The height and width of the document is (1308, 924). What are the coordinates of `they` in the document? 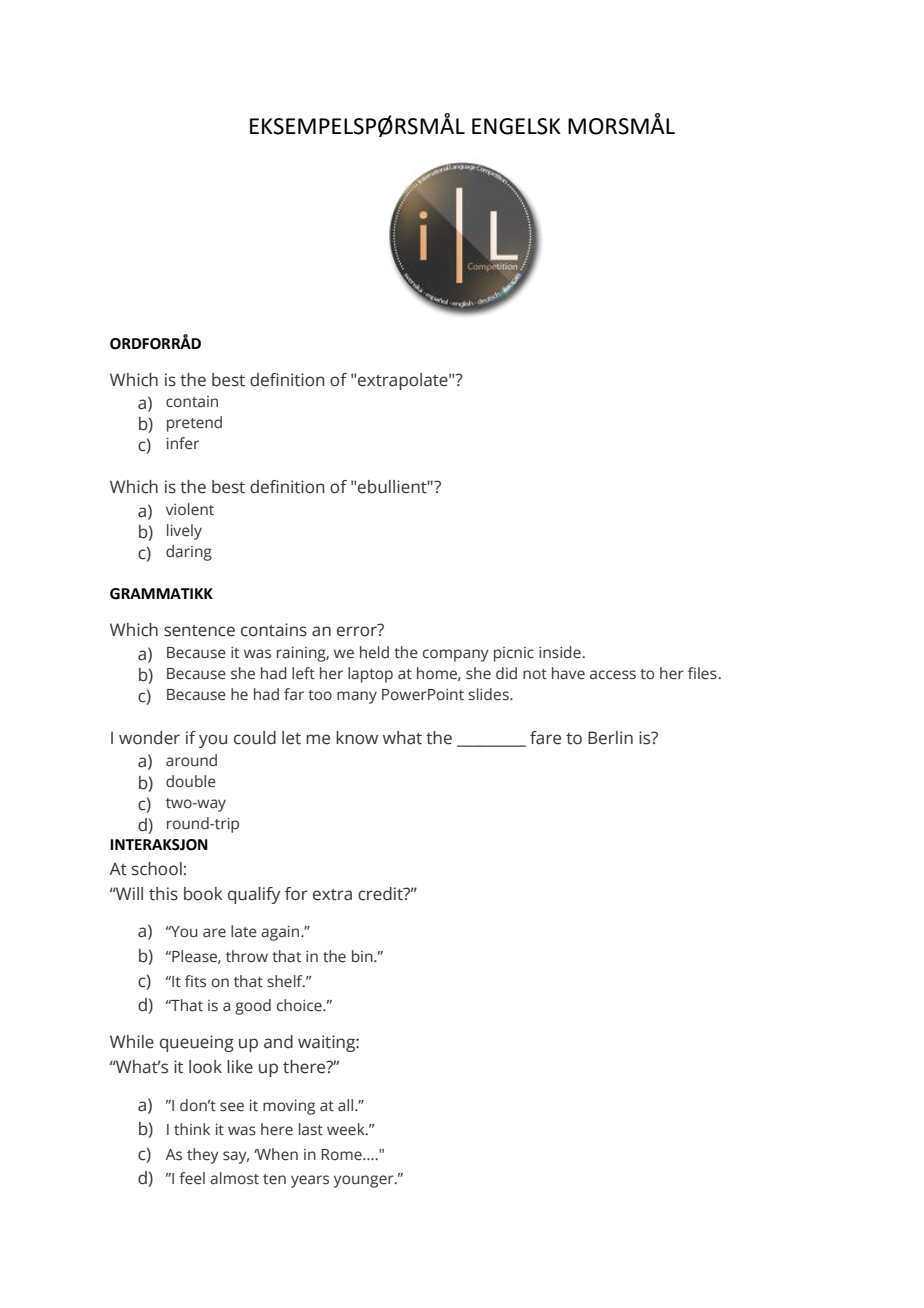 It's located at (203, 1156).
